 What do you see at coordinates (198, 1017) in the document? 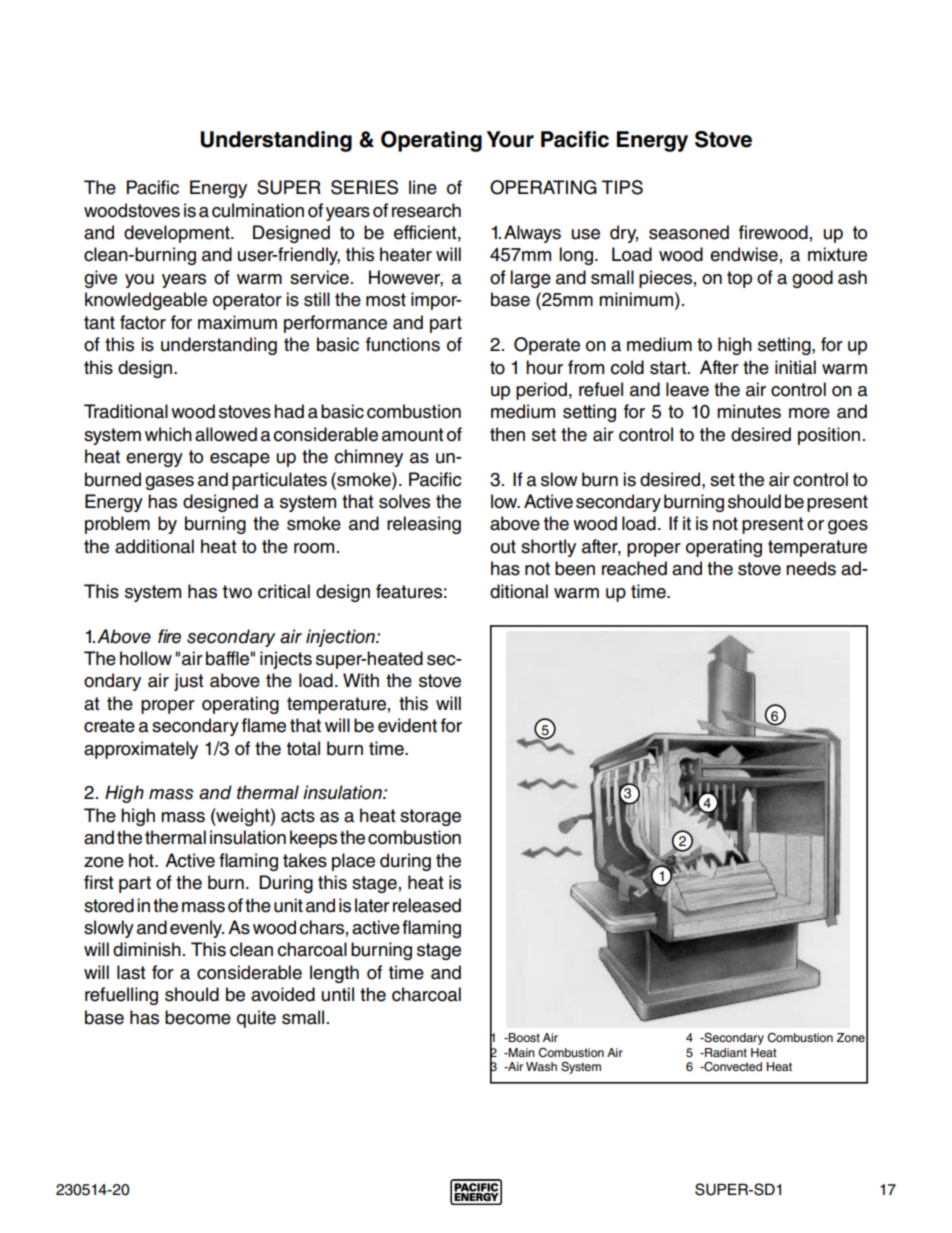
I see `become` at bounding box center [198, 1017].
